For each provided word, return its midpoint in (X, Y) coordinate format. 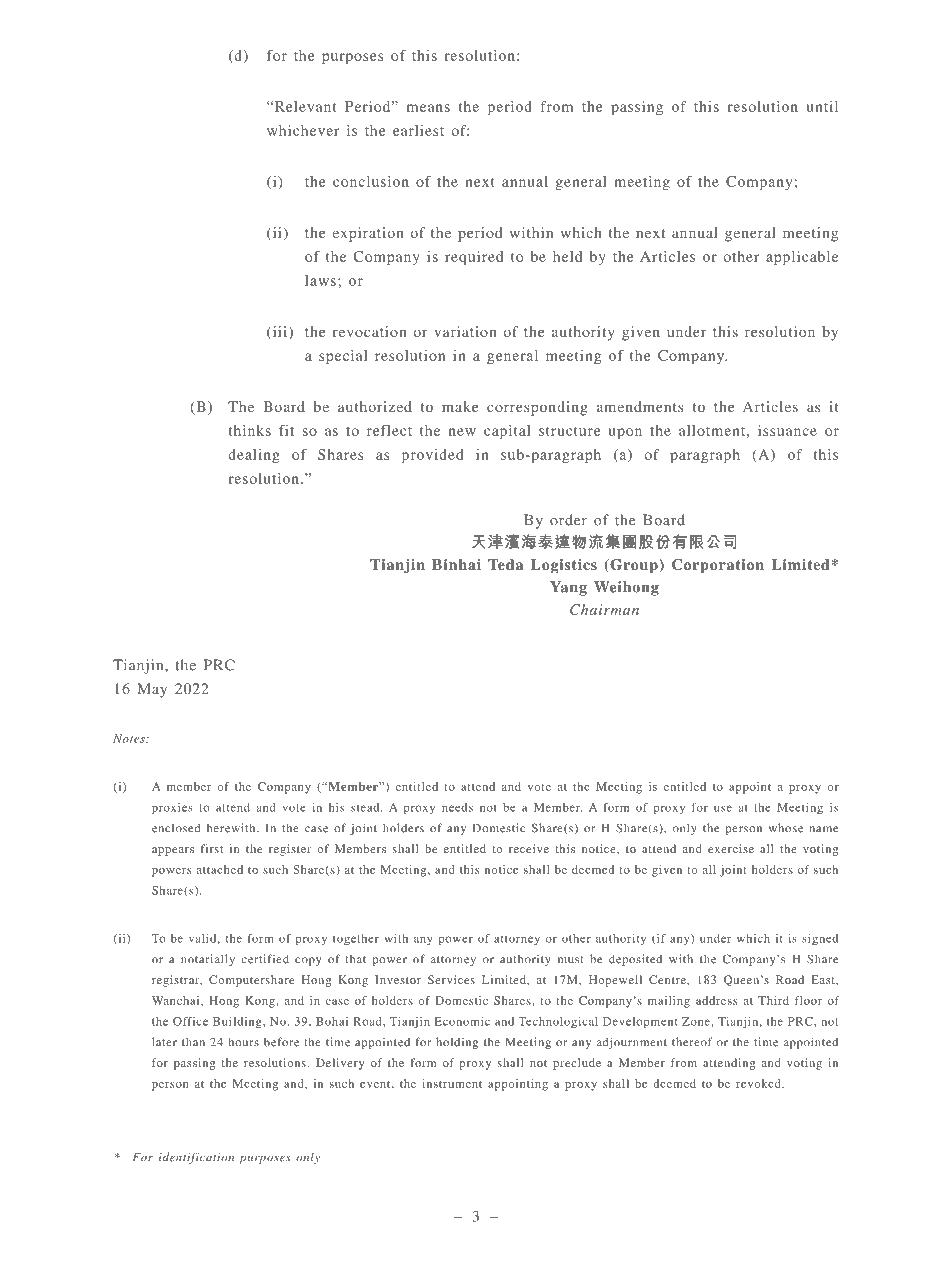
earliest (418, 130)
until (822, 106)
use (723, 808)
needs (457, 807)
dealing (254, 456)
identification (196, 1158)
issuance (787, 430)
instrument (452, 1083)
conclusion (371, 181)
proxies (172, 809)
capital (507, 432)
